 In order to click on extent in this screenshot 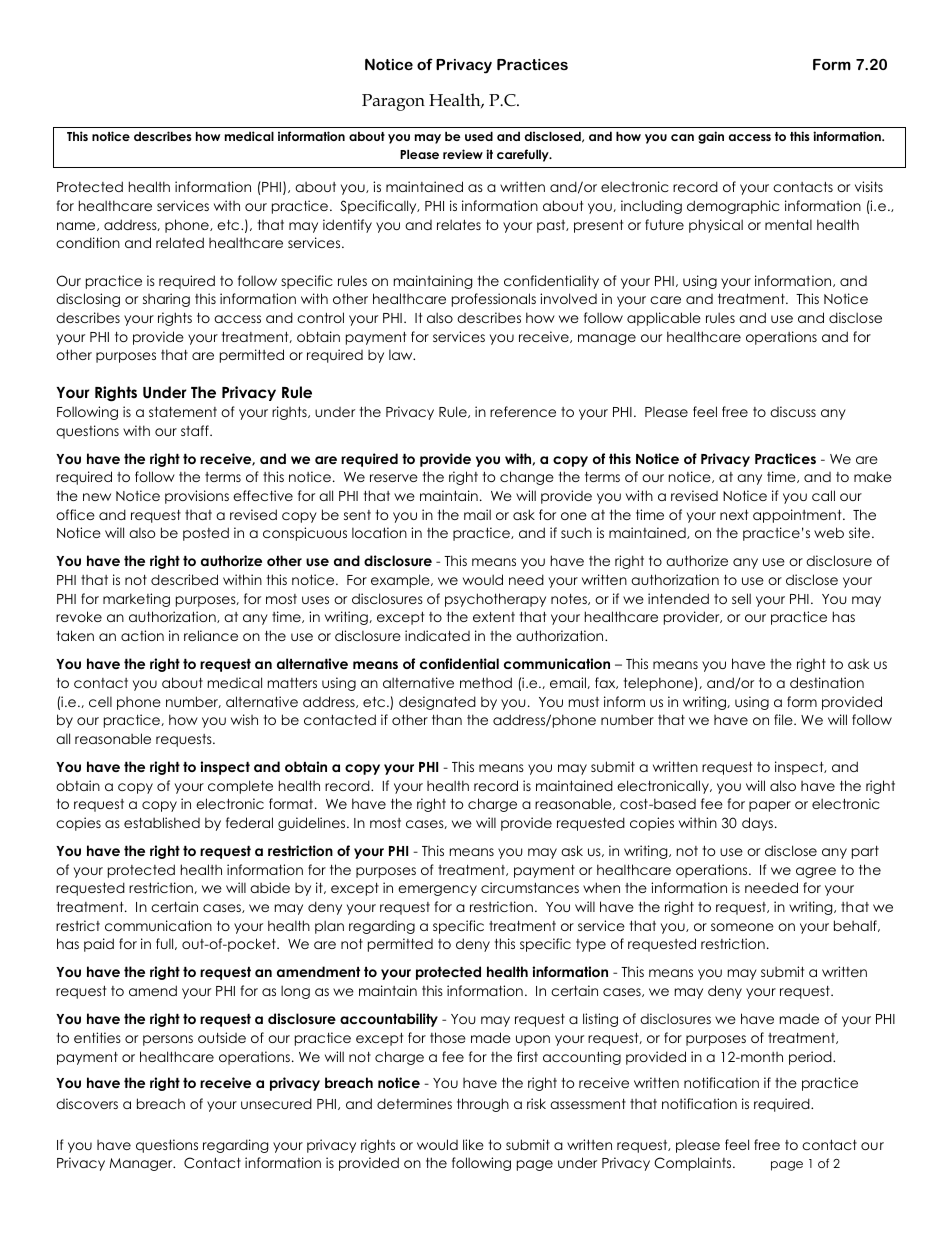, I will do `click(494, 617)`.
